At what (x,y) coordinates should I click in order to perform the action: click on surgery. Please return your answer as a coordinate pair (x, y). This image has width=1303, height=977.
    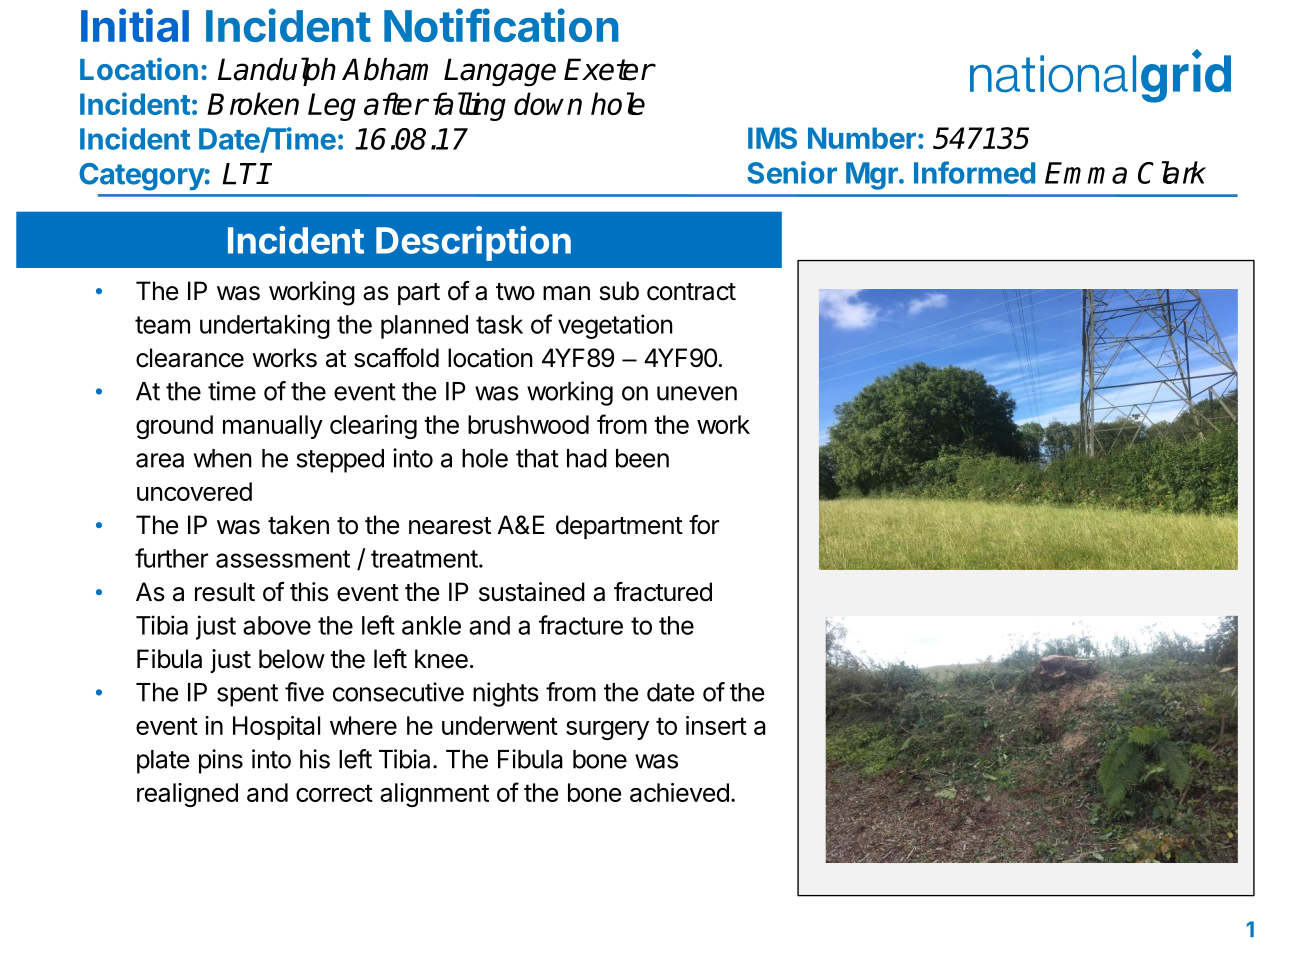
    Looking at the image, I should click on (607, 730).
